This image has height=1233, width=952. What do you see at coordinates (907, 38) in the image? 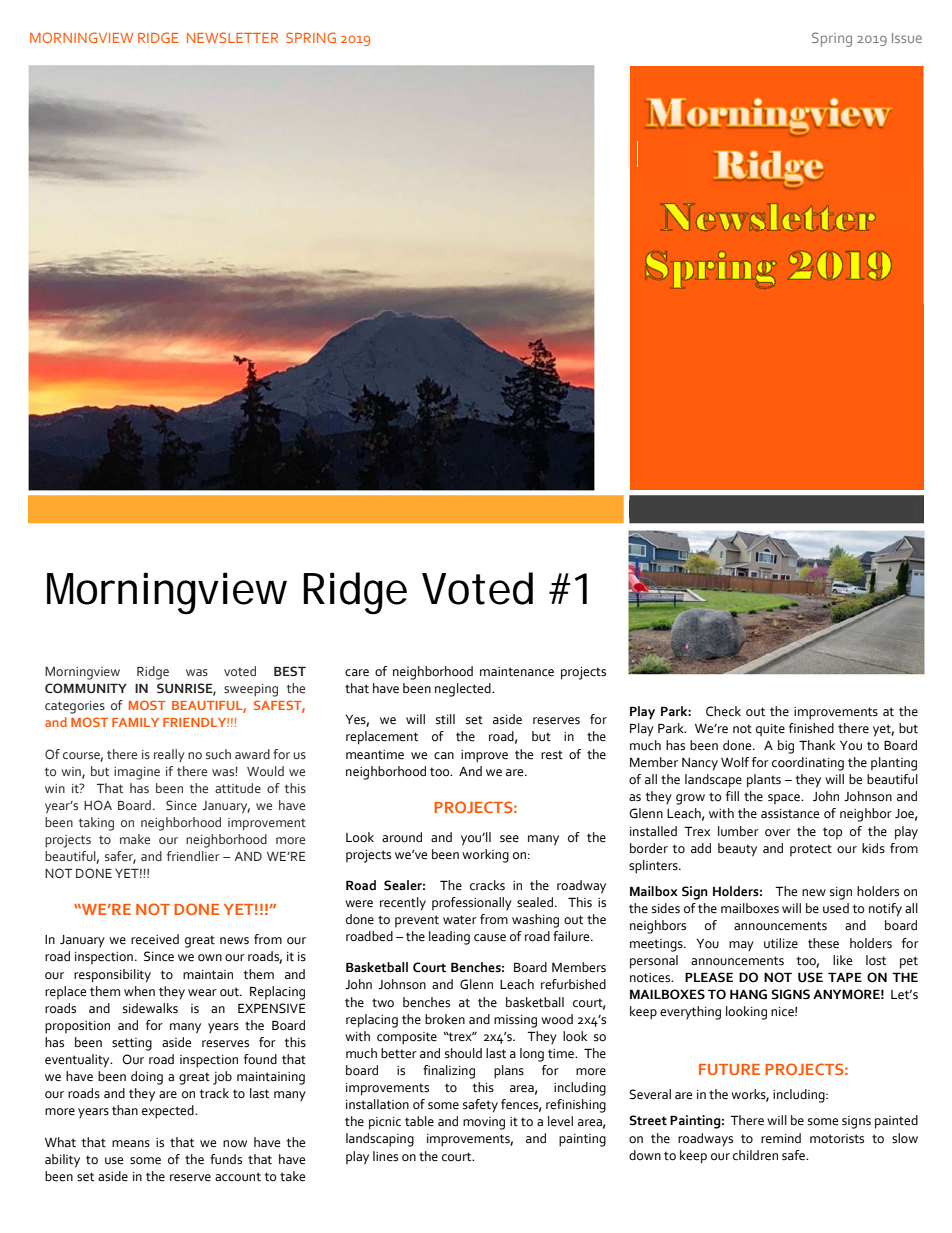
I see `Issue` at bounding box center [907, 38].
